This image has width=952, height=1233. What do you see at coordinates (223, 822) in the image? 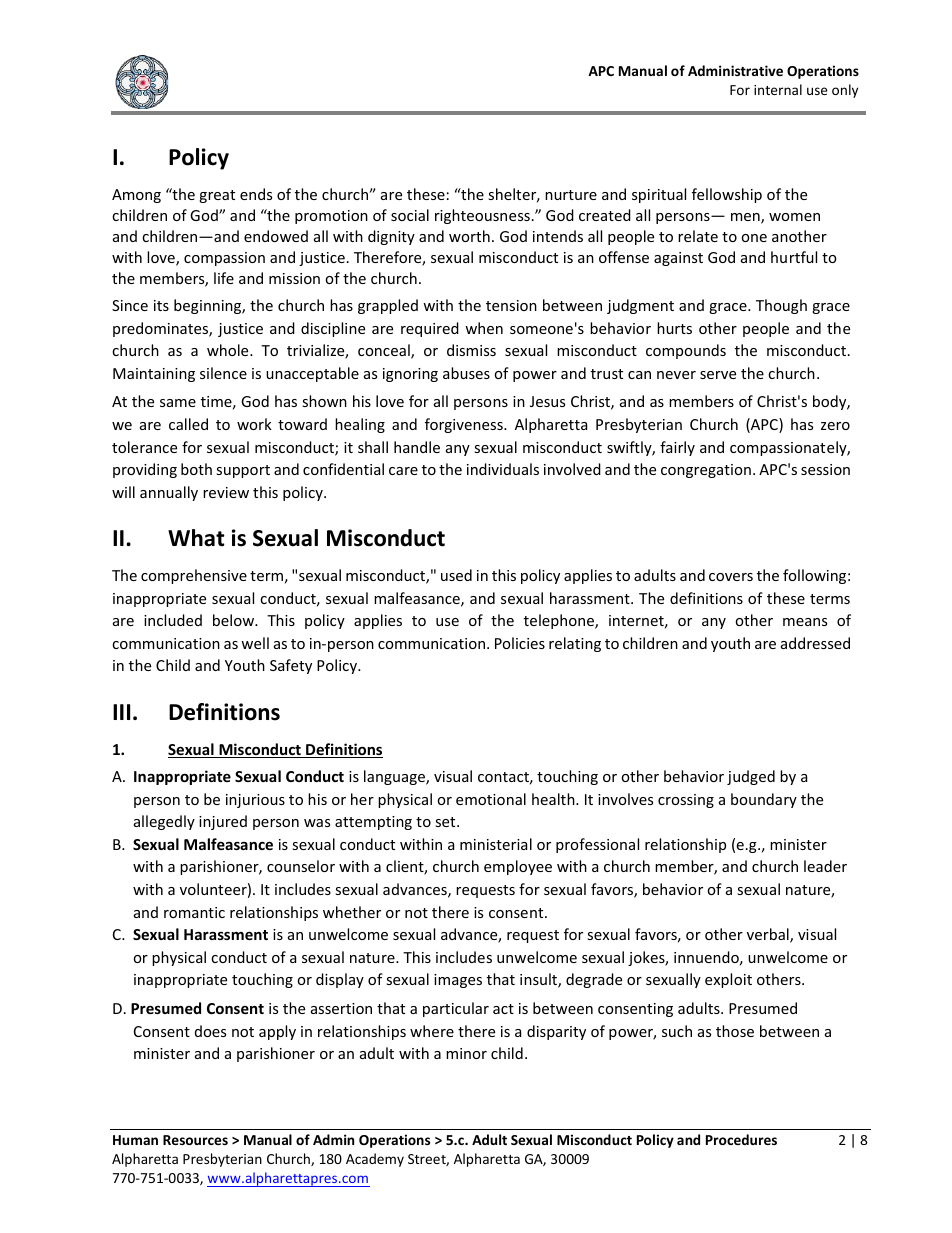
I see `injured` at bounding box center [223, 822].
